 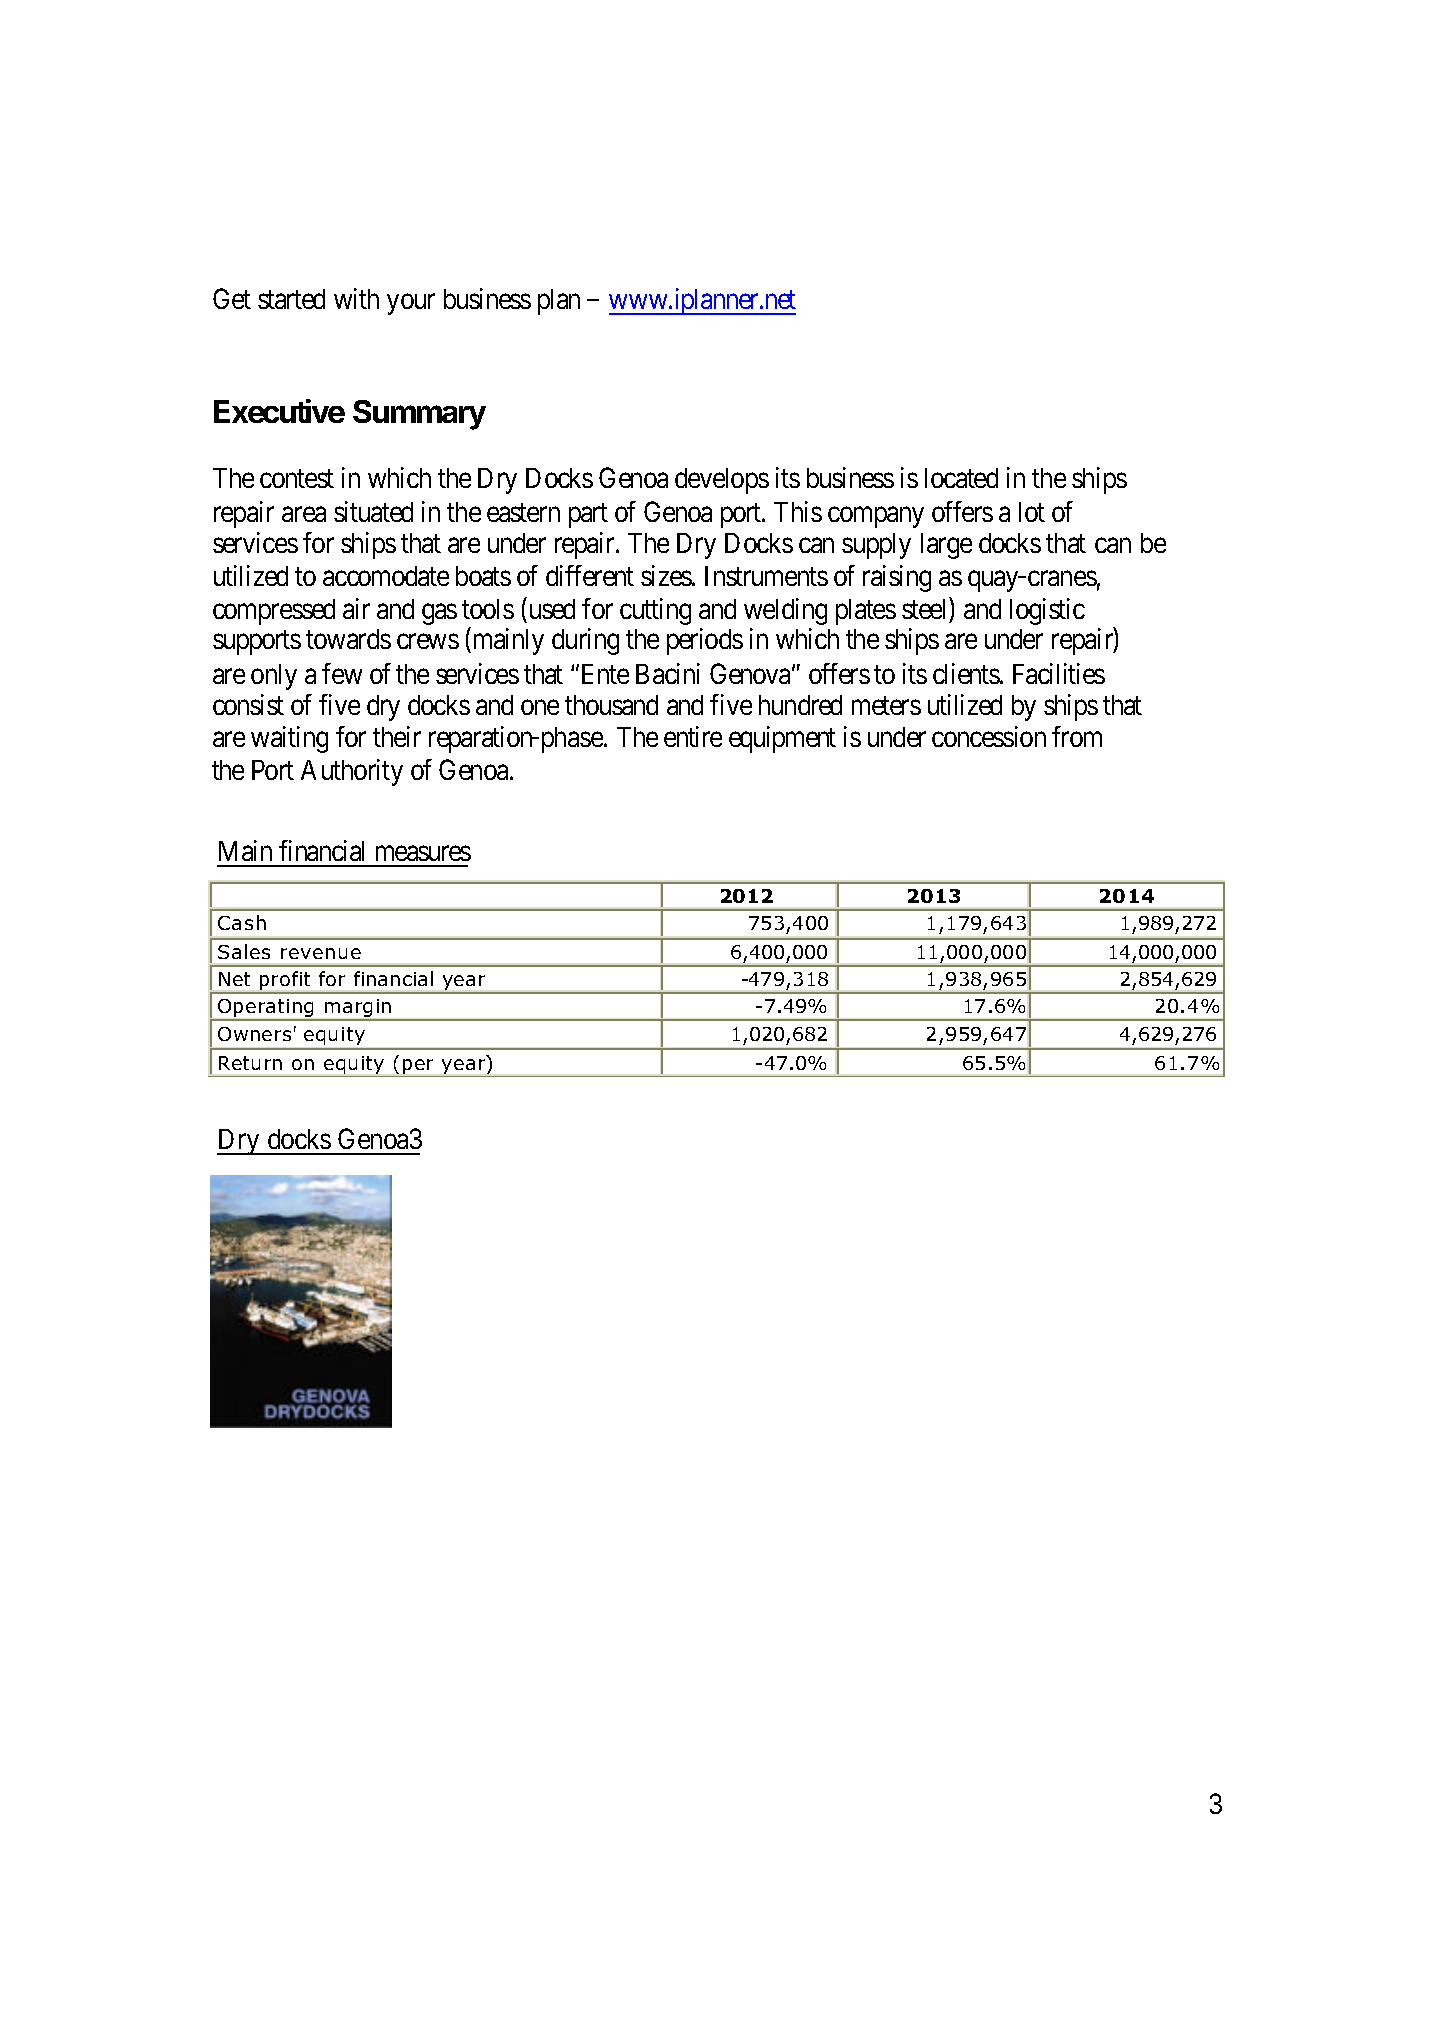 I want to click on located, so click(x=961, y=478).
